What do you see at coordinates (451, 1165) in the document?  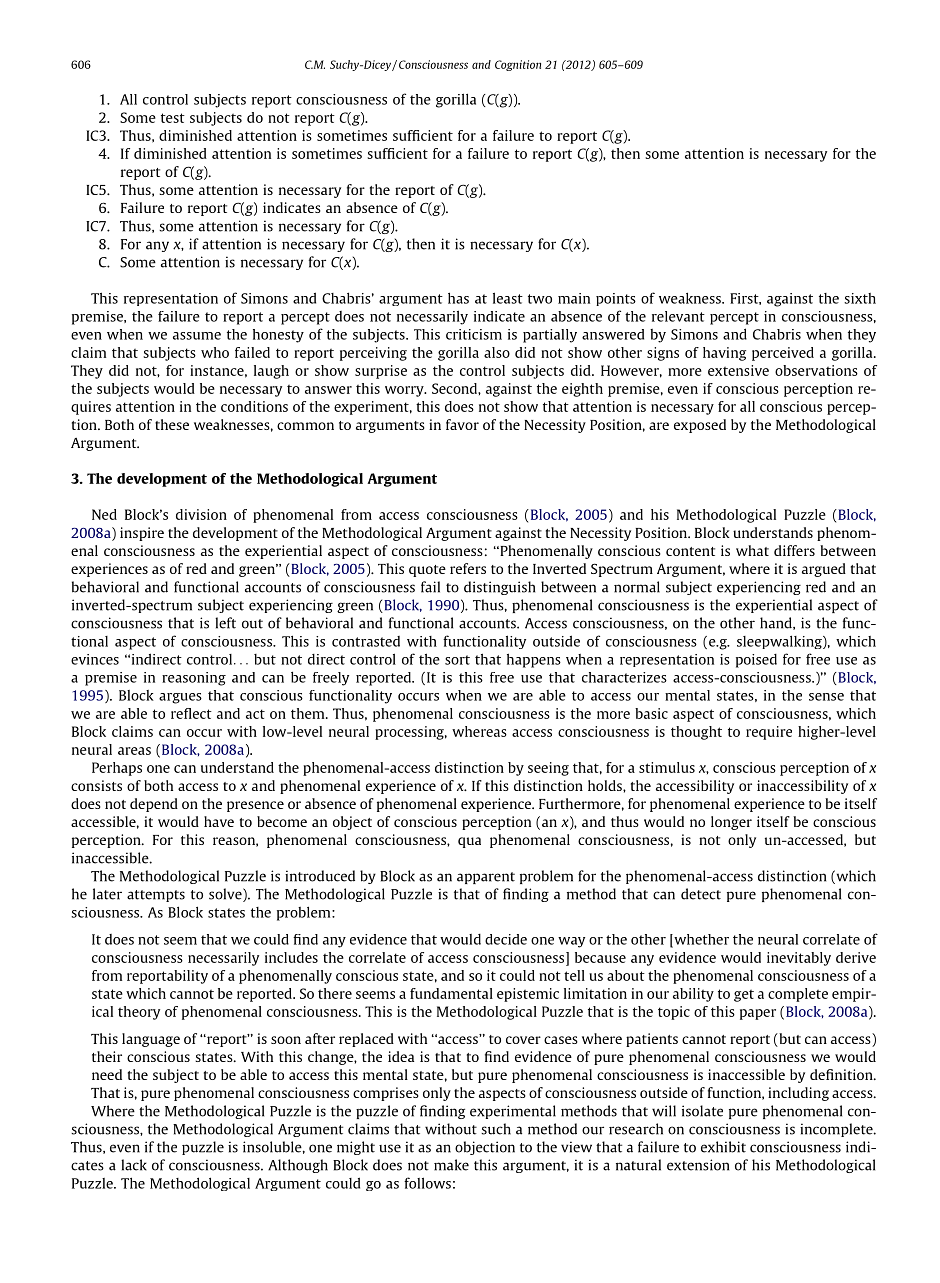 I see `make` at bounding box center [451, 1165].
